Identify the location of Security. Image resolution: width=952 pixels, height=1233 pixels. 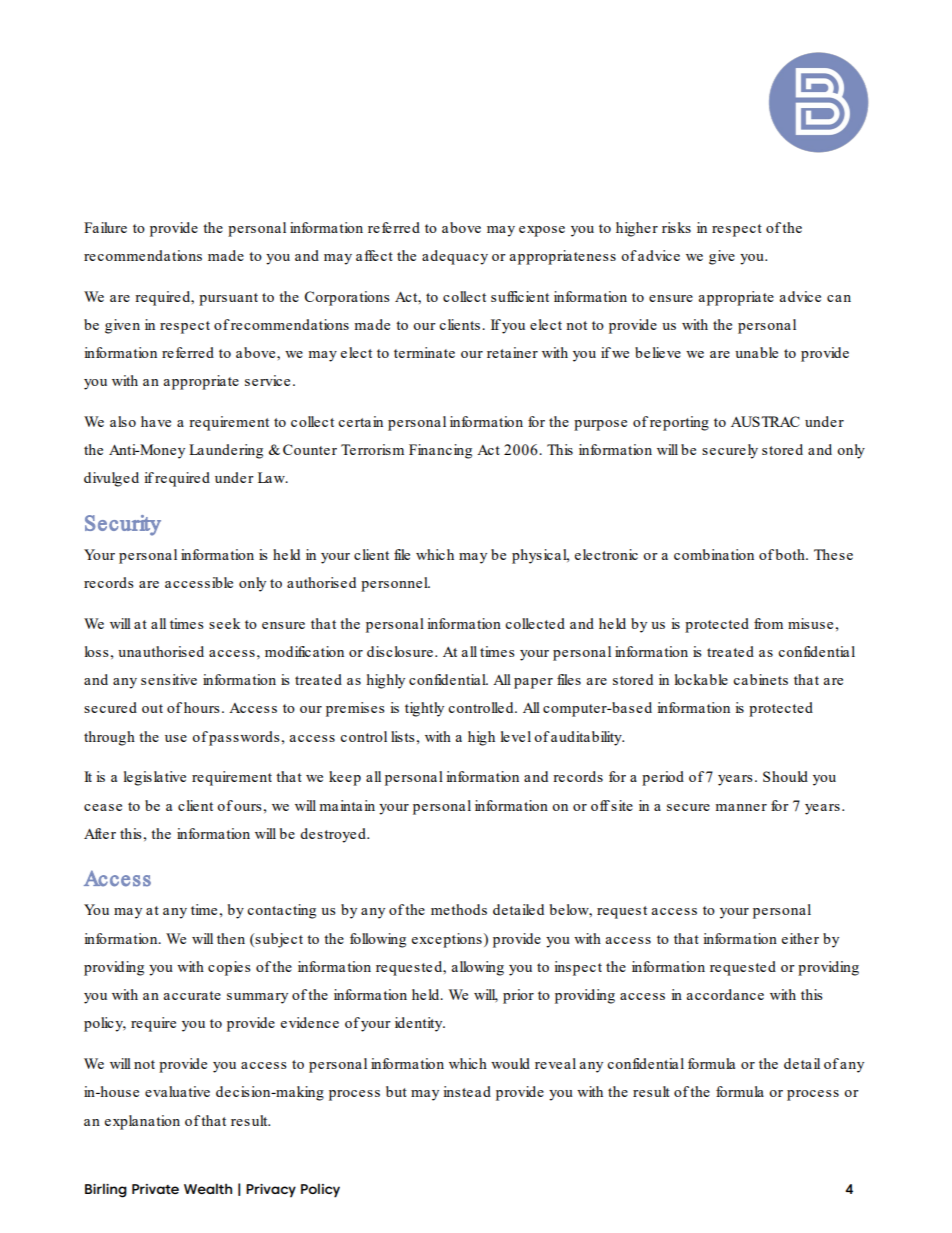
(123, 525).
